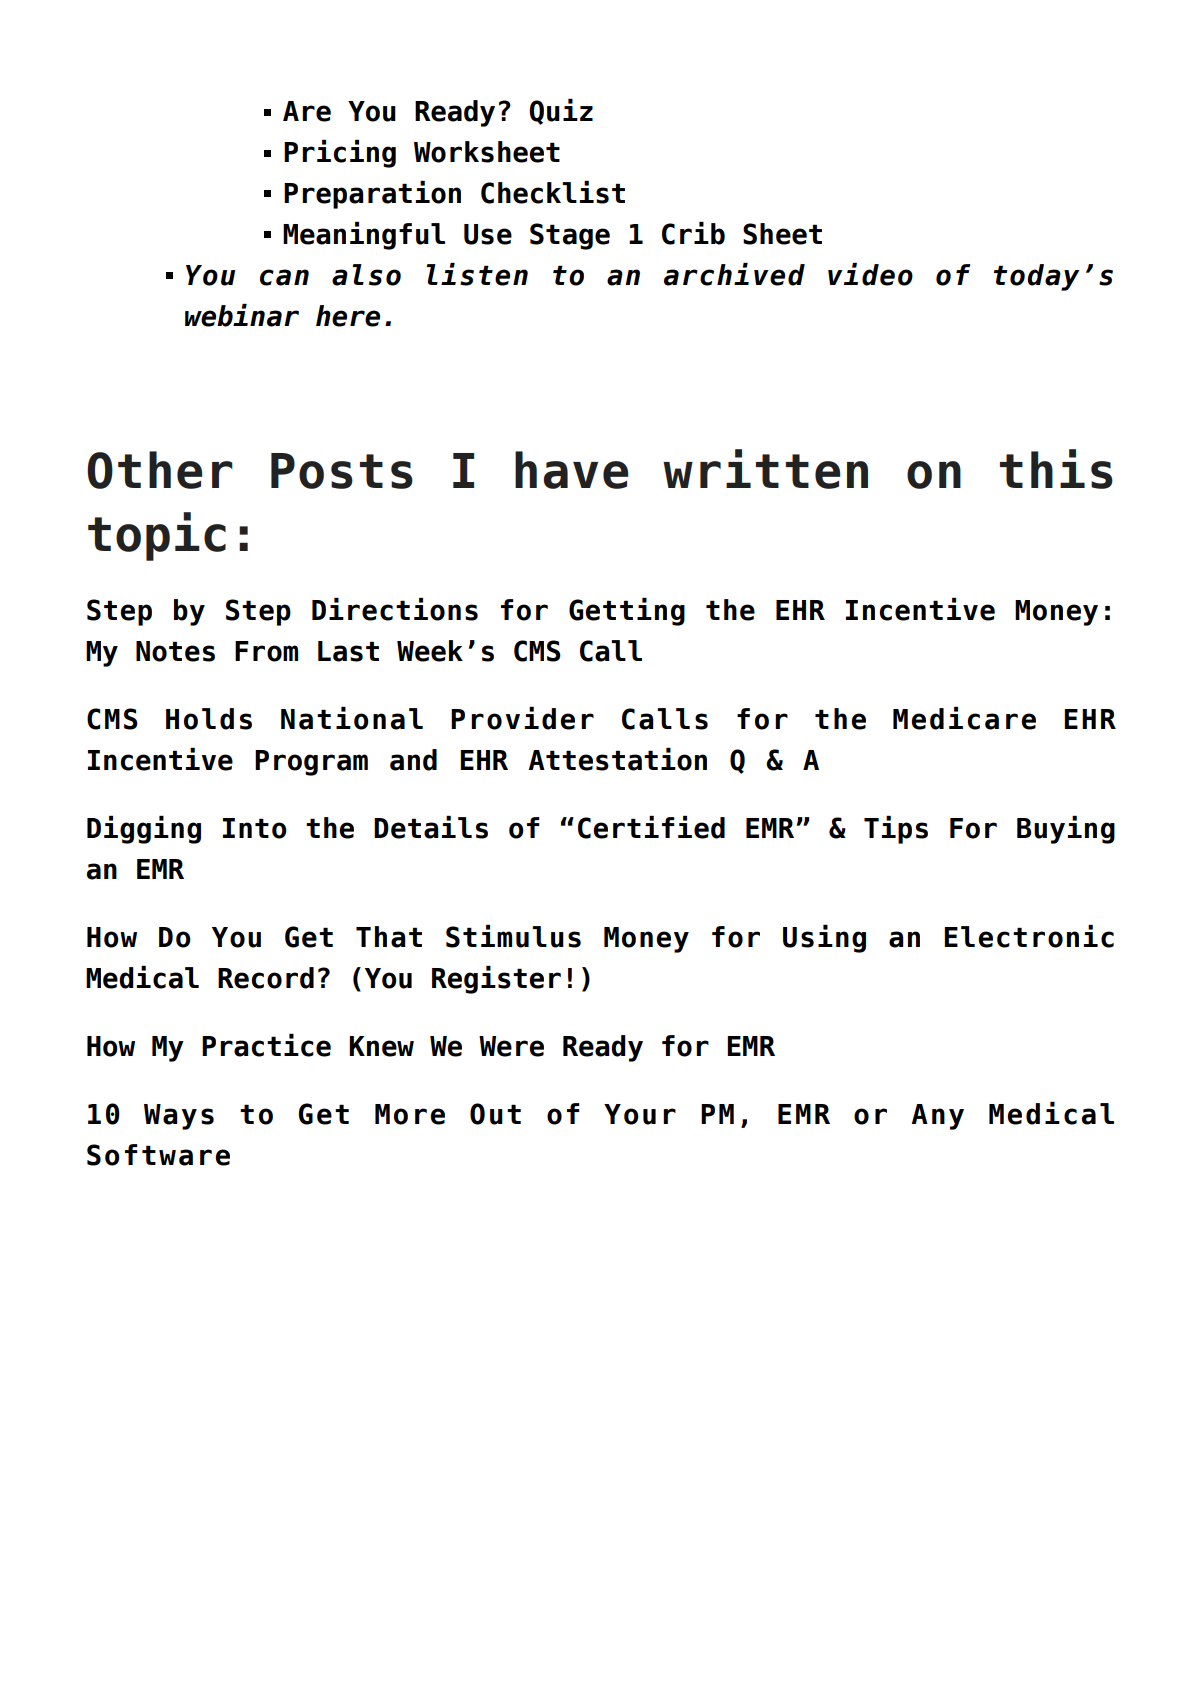 Image resolution: width=1202 pixels, height=1700 pixels. I want to click on Your, so click(640, 1114).
